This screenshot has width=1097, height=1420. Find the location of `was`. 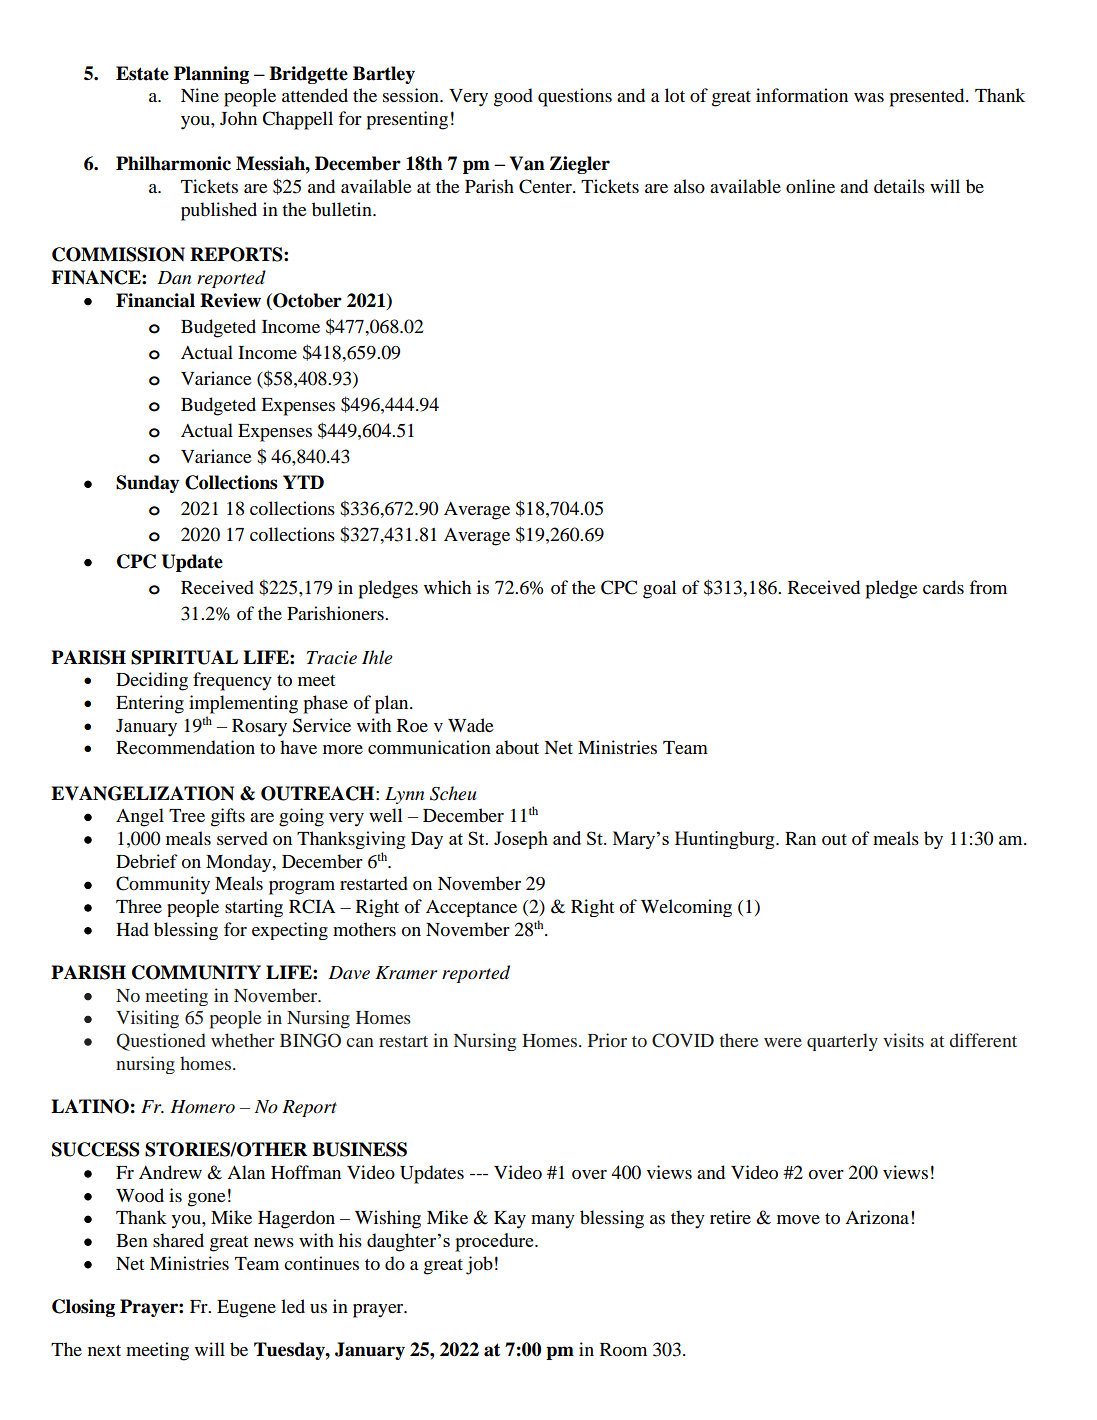

was is located at coordinates (869, 97).
